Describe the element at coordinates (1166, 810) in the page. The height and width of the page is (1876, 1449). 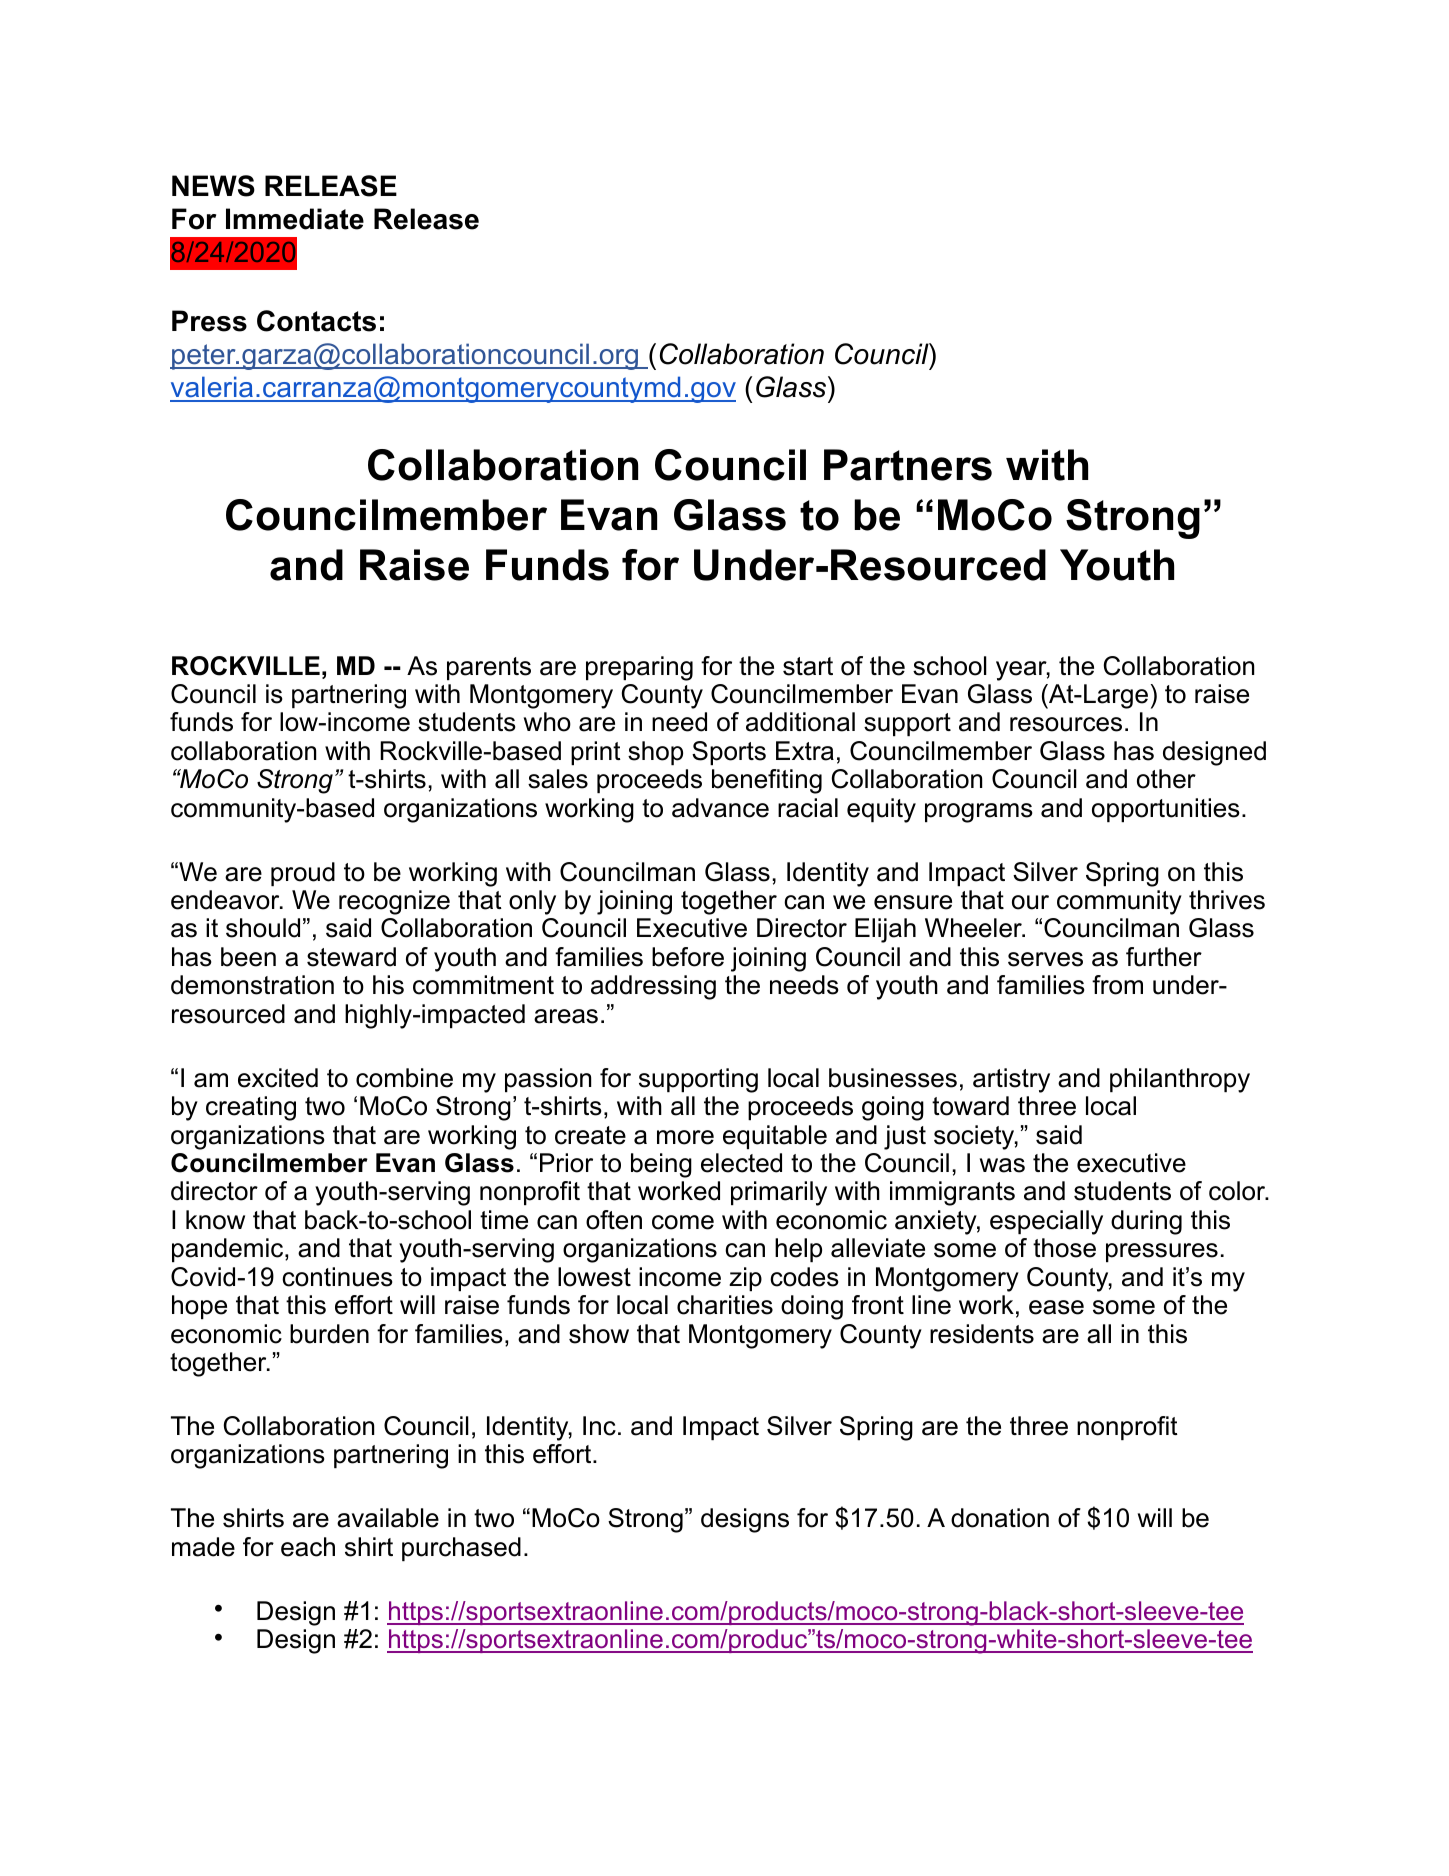
I see `opportunities` at that location.
